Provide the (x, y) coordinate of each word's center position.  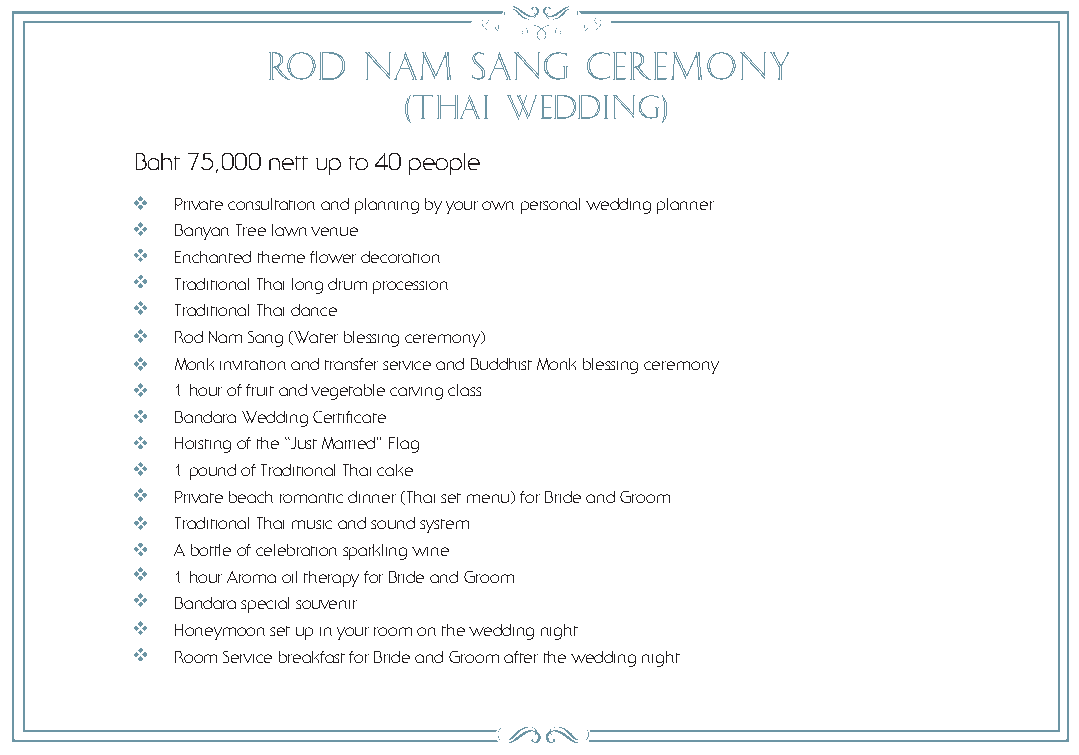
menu (490, 497)
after (521, 657)
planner (685, 206)
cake (395, 470)
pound (213, 472)
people (444, 164)
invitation (253, 365)
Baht (158, 161)
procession (410, 287)
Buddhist (501, 364)
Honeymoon (220, 632)
